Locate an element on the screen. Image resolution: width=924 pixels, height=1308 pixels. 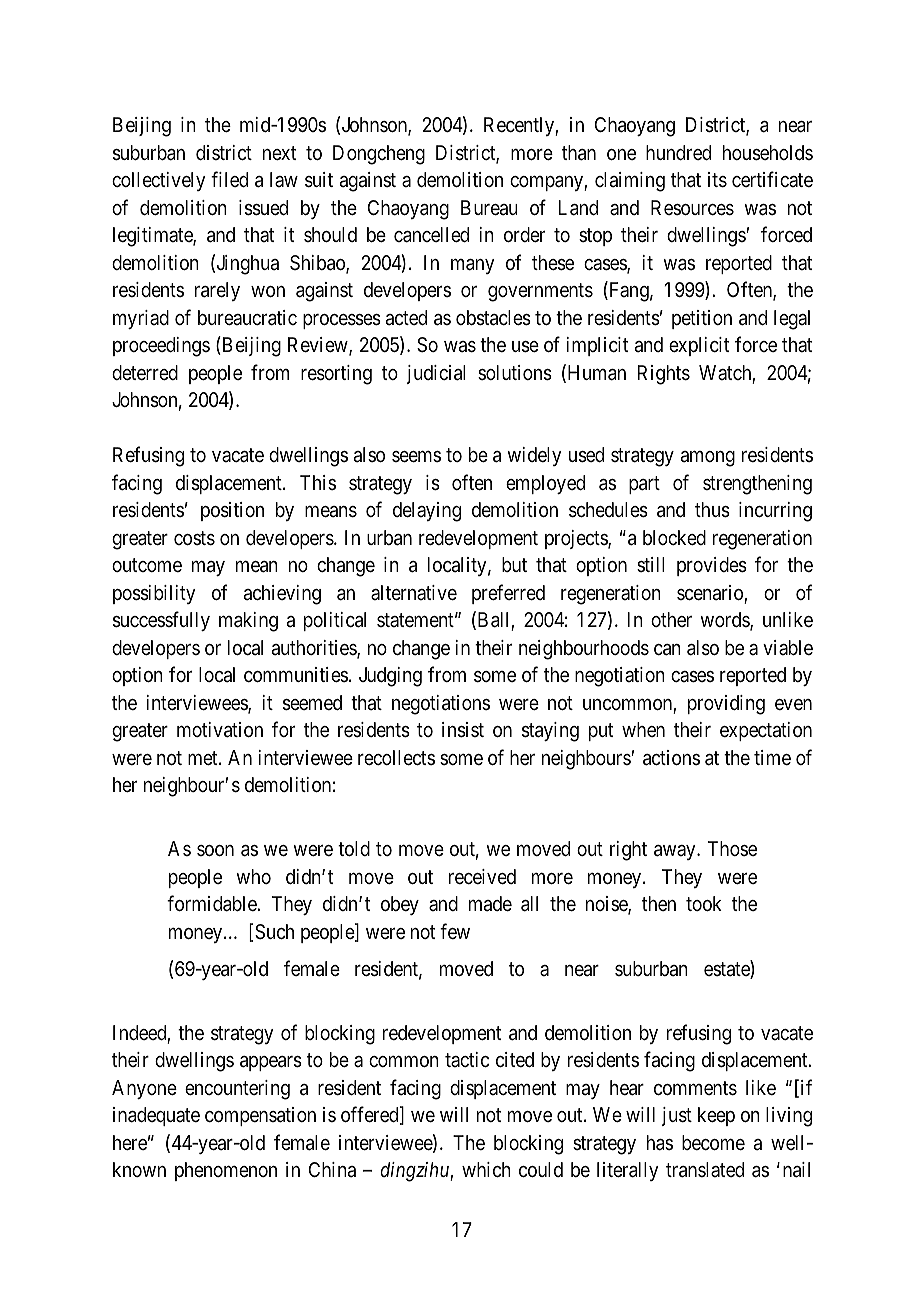
which is located at coordinates (486, 1169).
